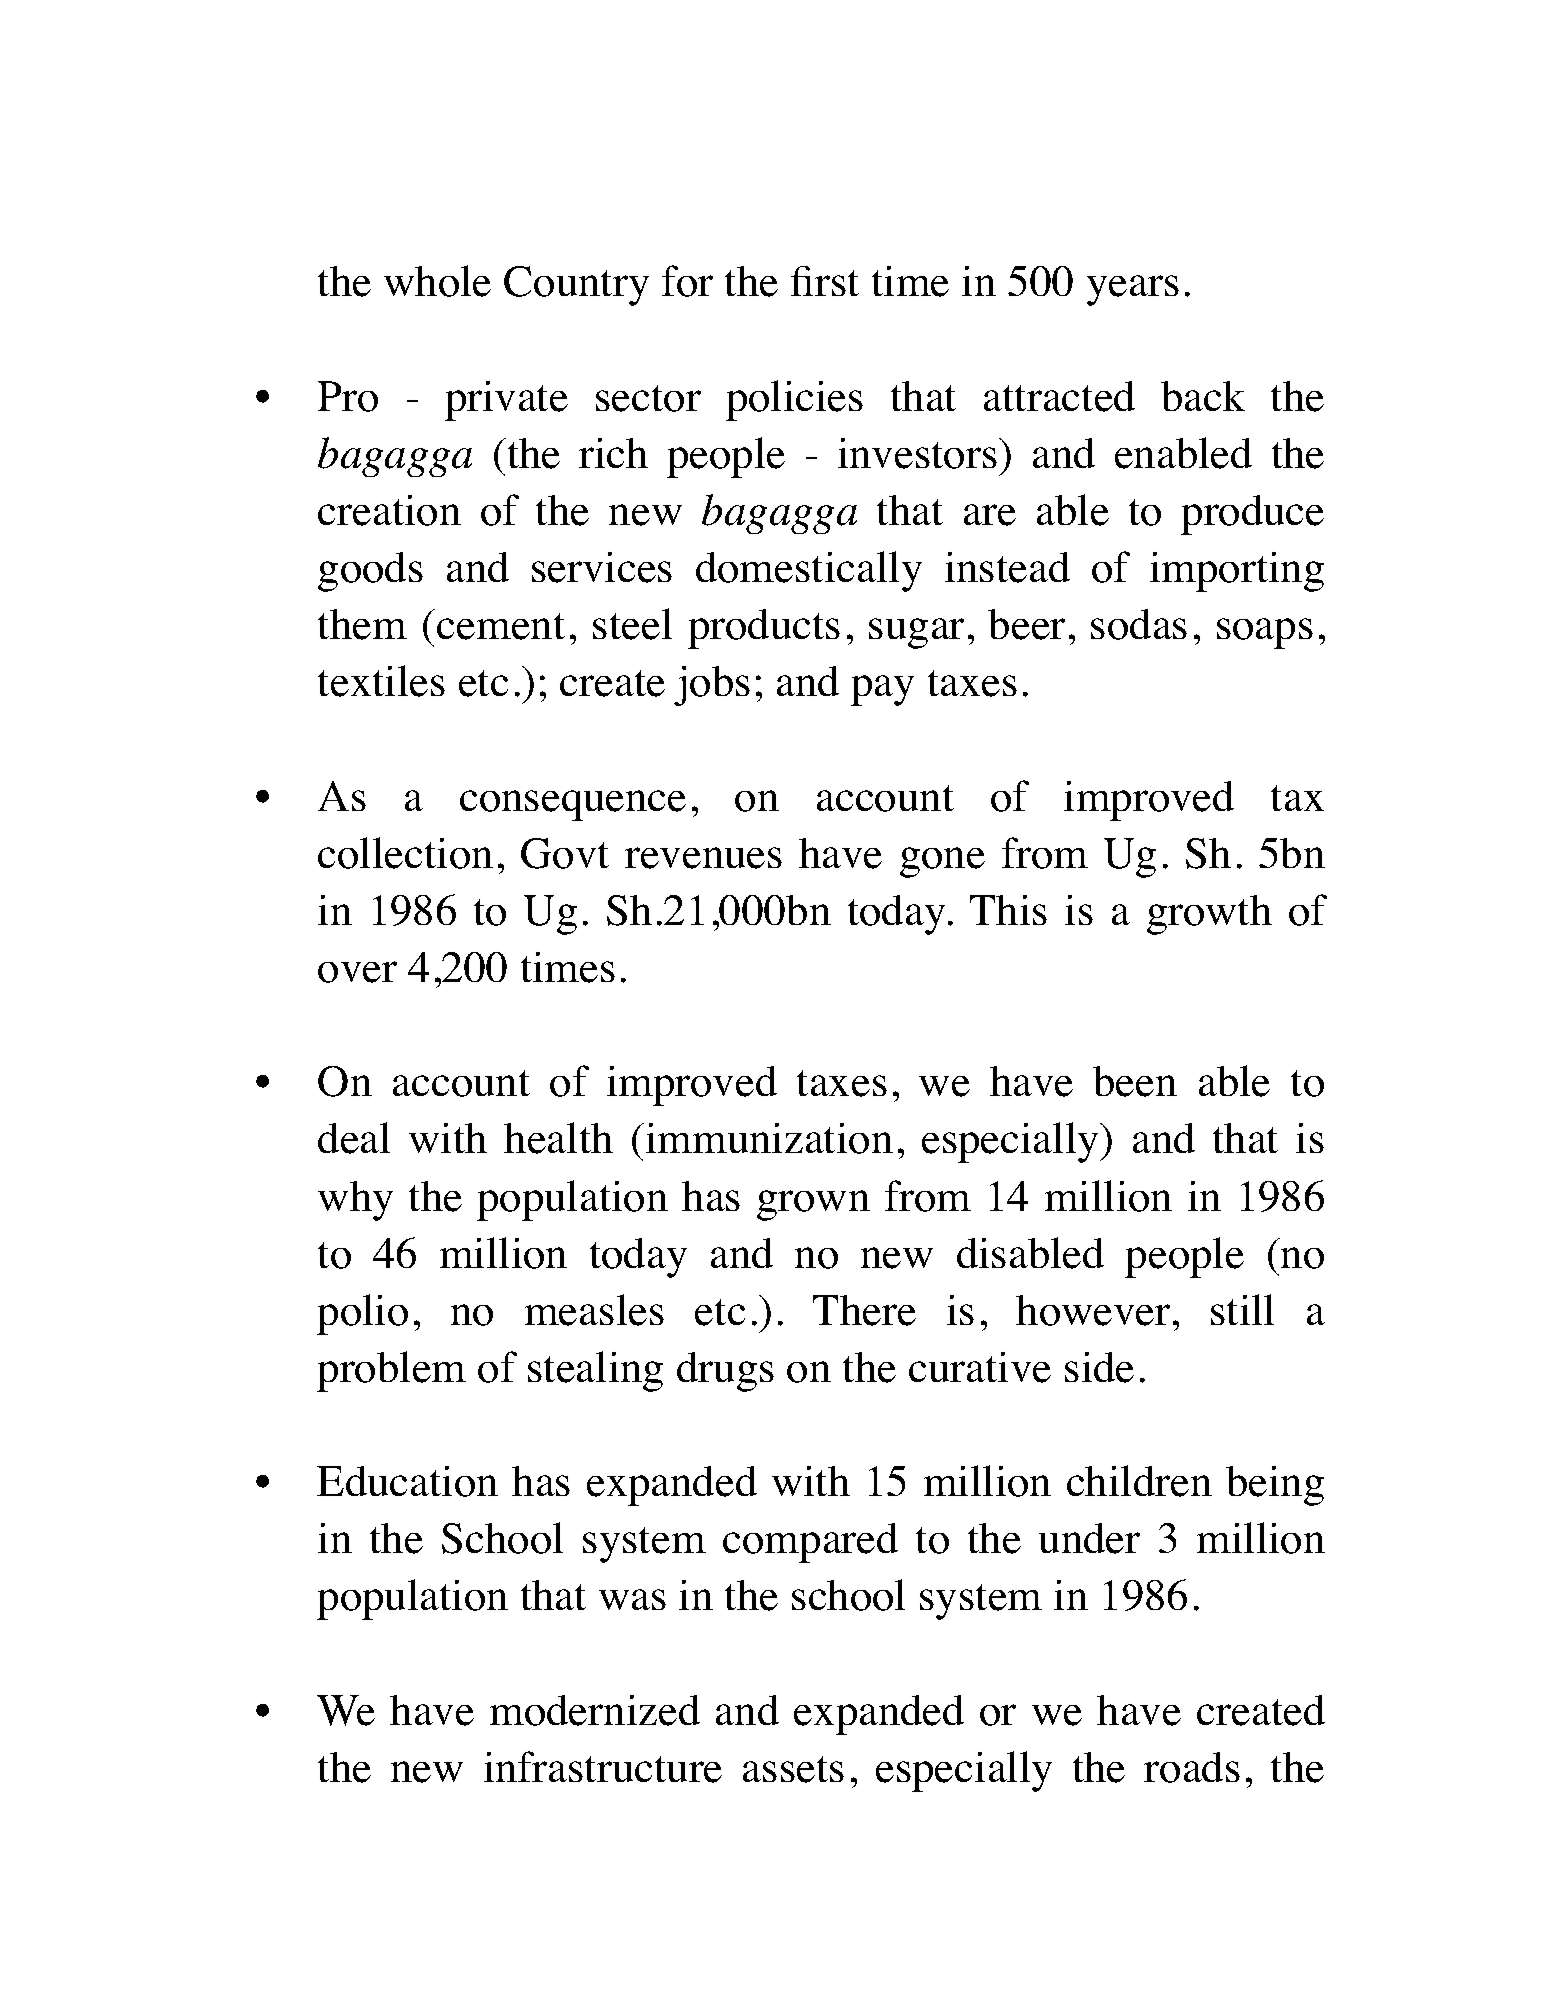  What do you see at coordinates (437, 281) in the screenshot?
I see `whole` at bounding box center [437, 281].
